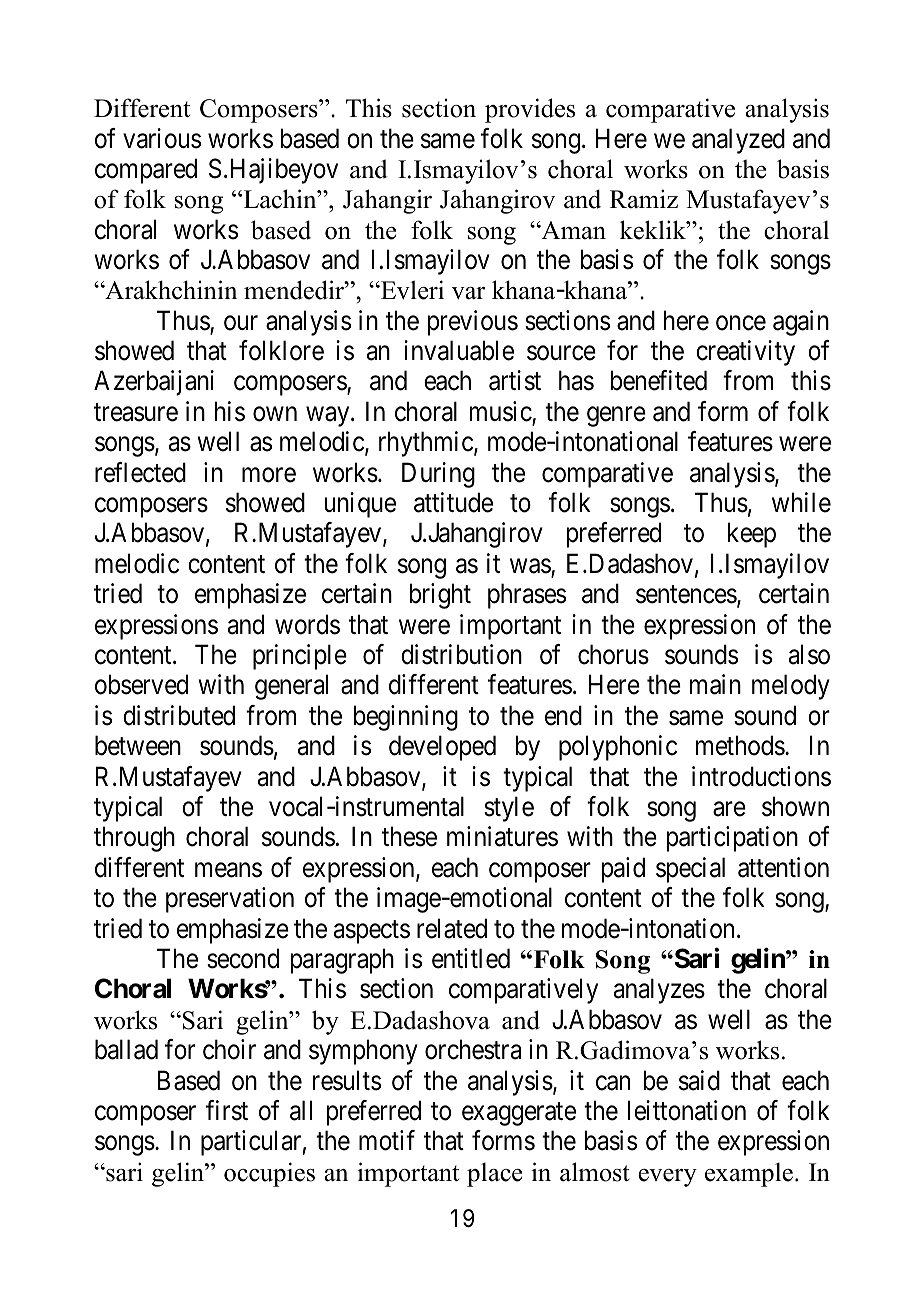 This document has height=1311, width=924. What do you see at coordinates (461, 654) in the document?
I see `distribution` at bounding box center [461, 654].
